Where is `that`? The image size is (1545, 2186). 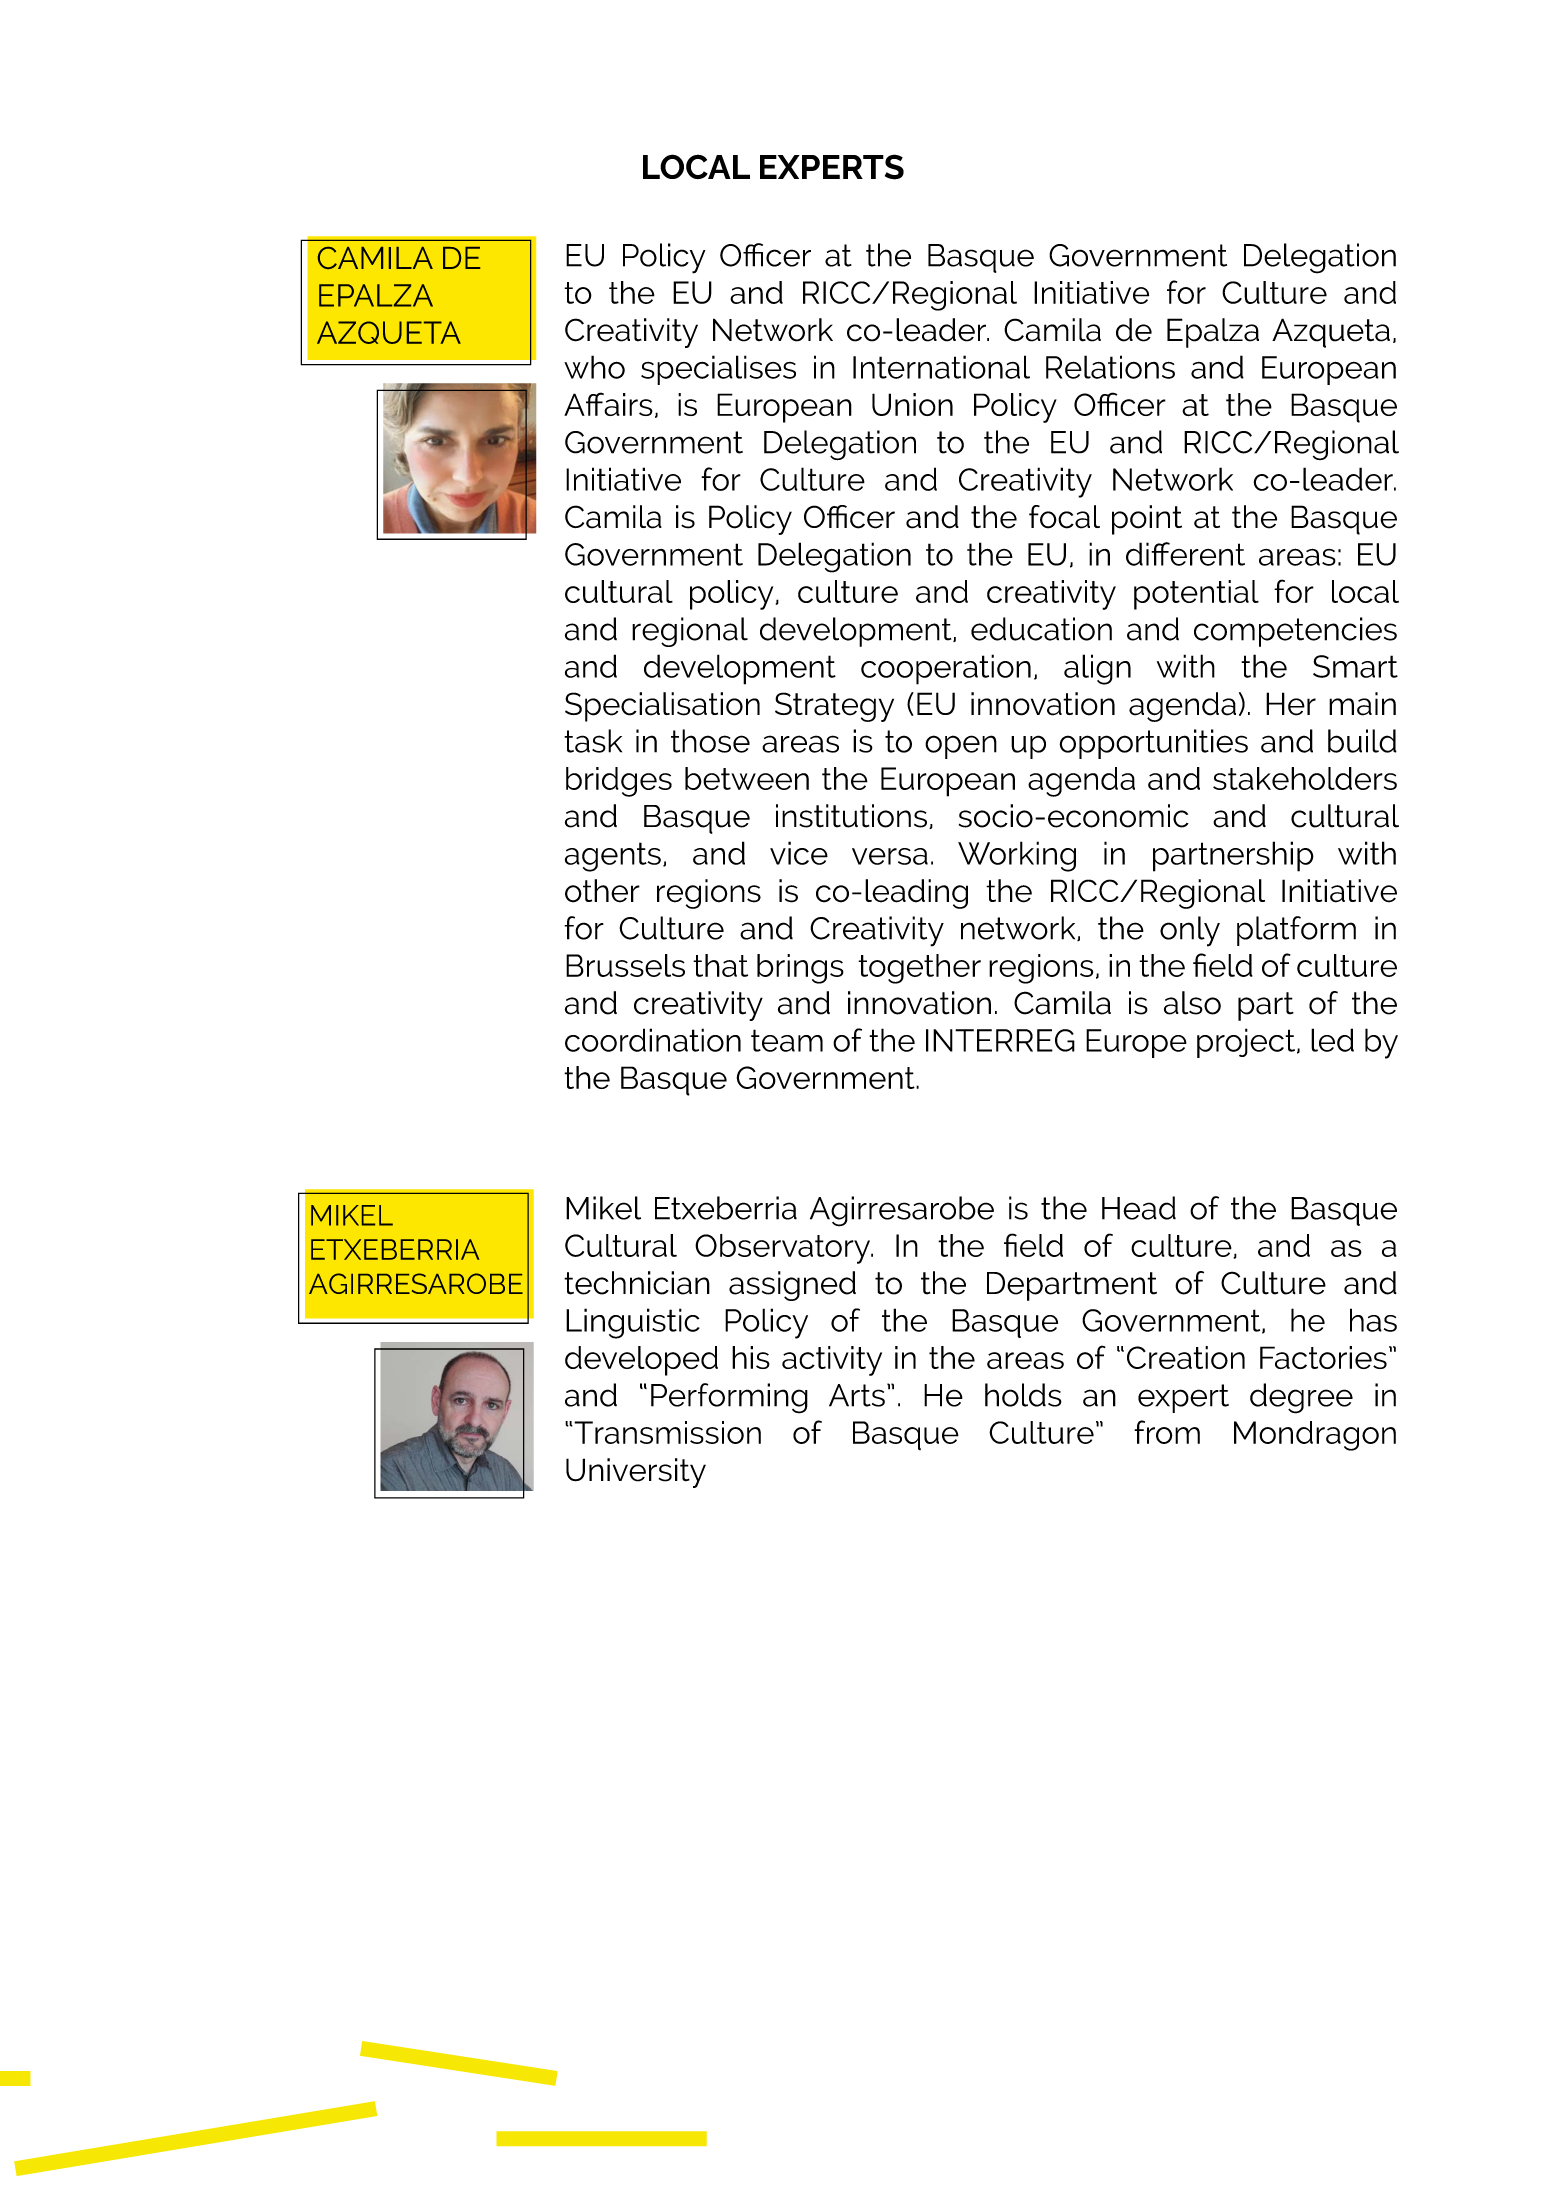
that is located at coordinates (720, 965).
